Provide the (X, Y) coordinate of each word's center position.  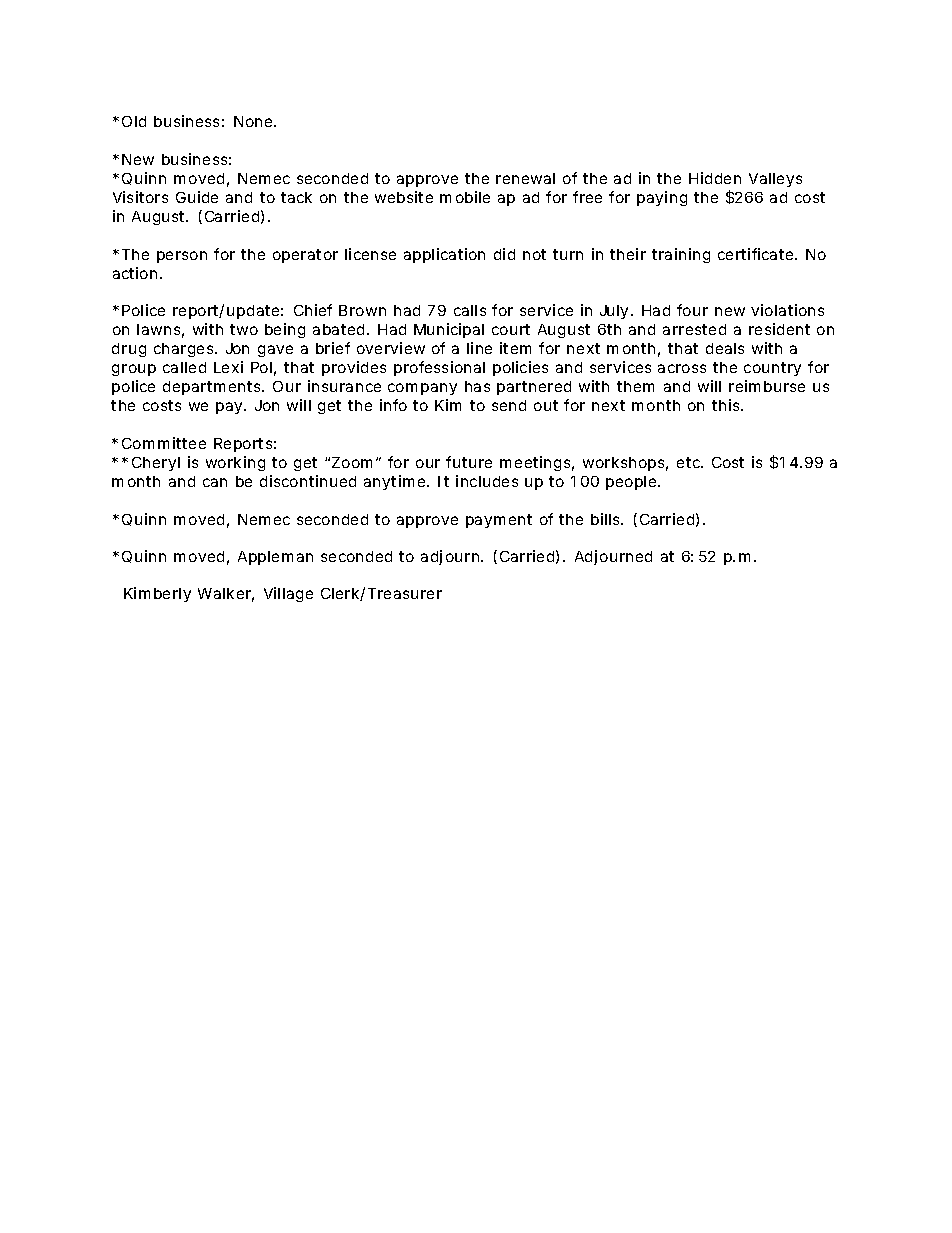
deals (725, 348)
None (254, 121)
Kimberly (157, 594)
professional (439, 368)
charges (185, 350)
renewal (525, 178)
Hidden (715, 178)
